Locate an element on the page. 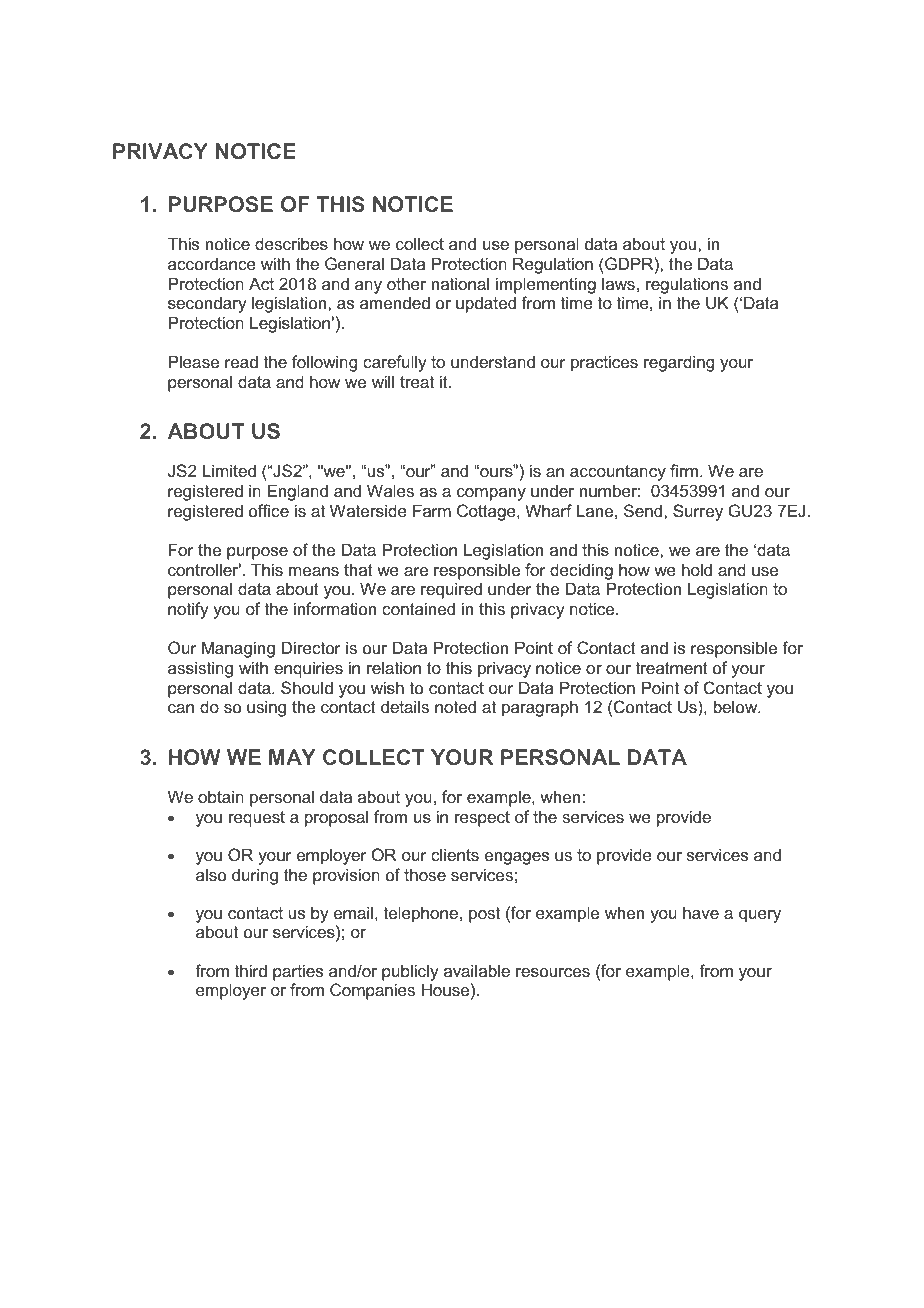  hold is located at coordinates (697, 569).
